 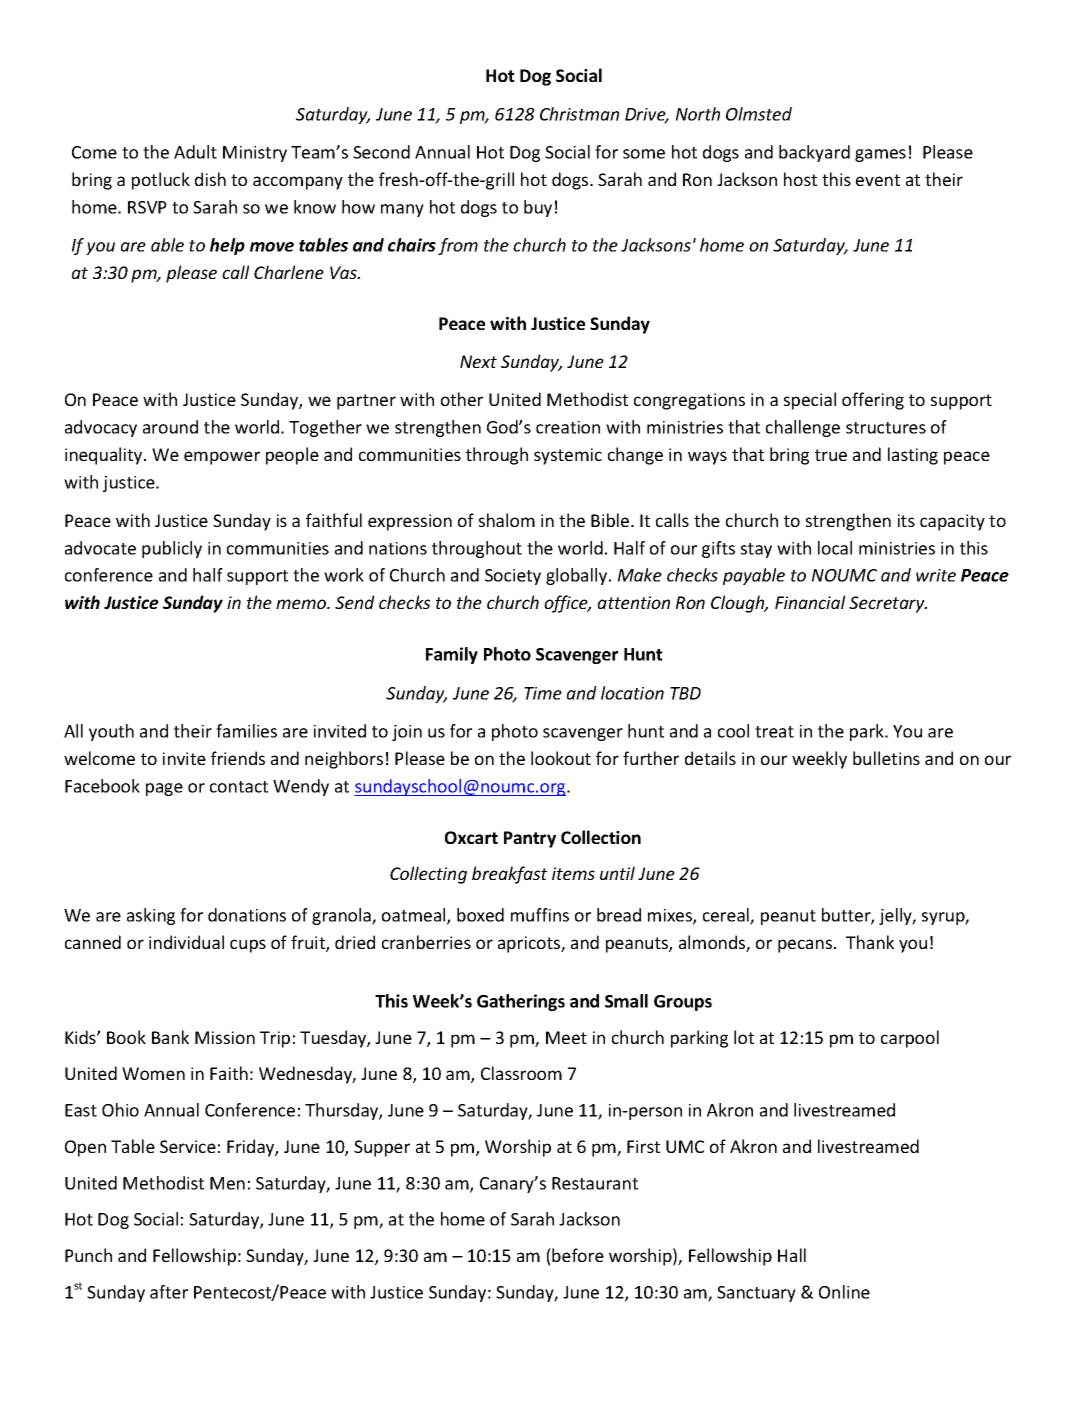 I want to click on Online, so click(x=844, y=1292).
